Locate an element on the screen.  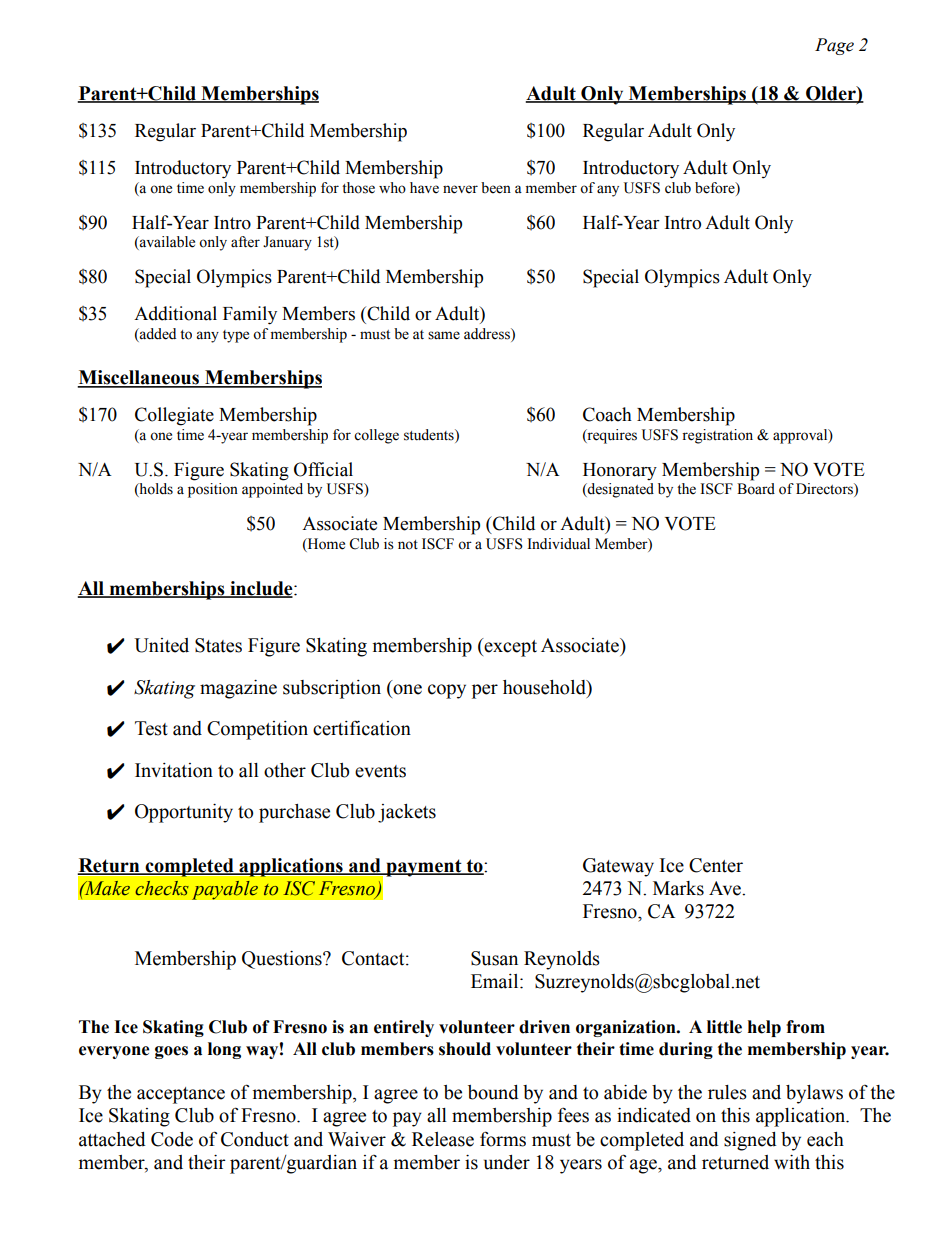
Code is located at coordinates (172, 1139).
